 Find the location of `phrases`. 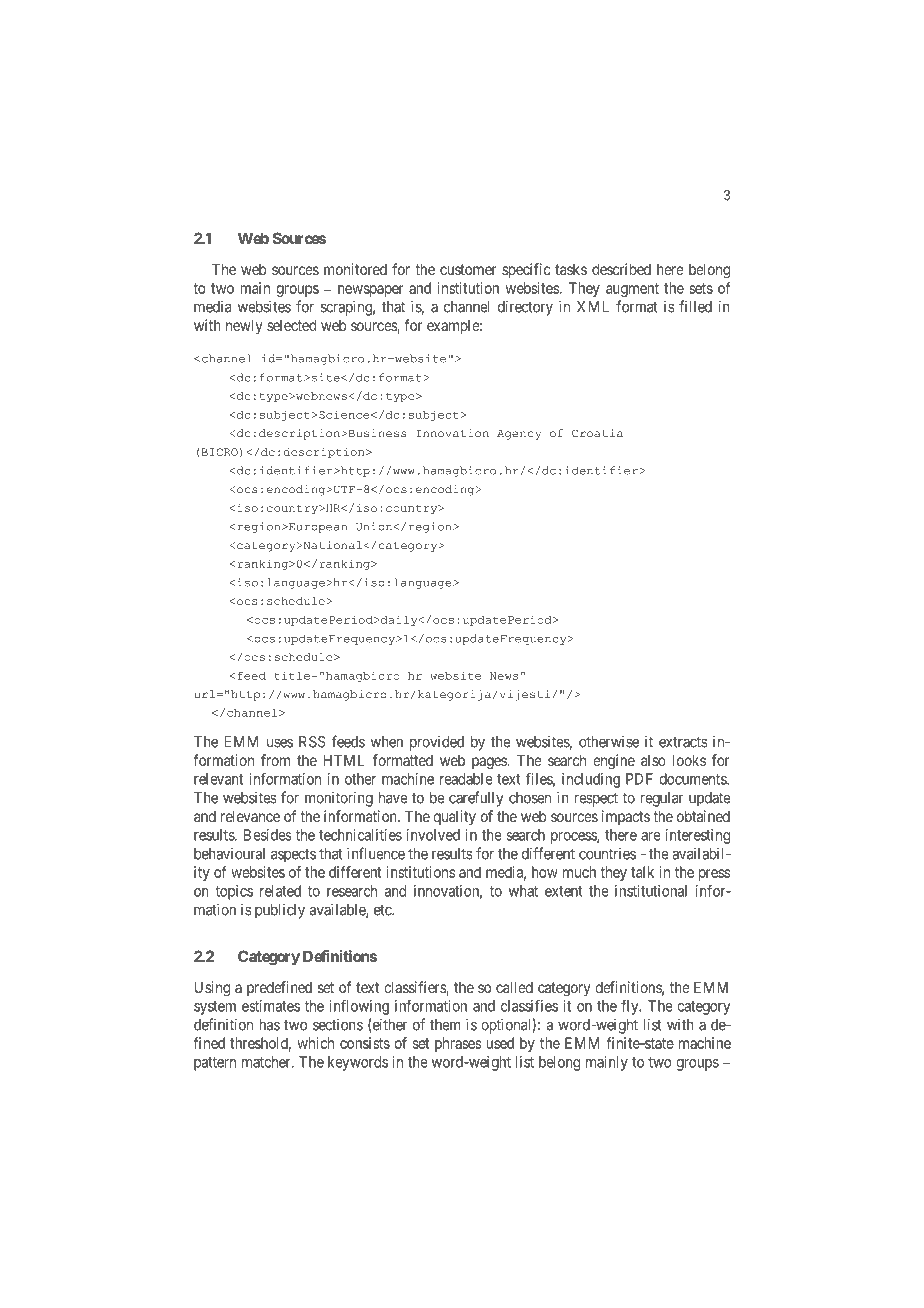

phrases is located at coordinates (458, 1044).
